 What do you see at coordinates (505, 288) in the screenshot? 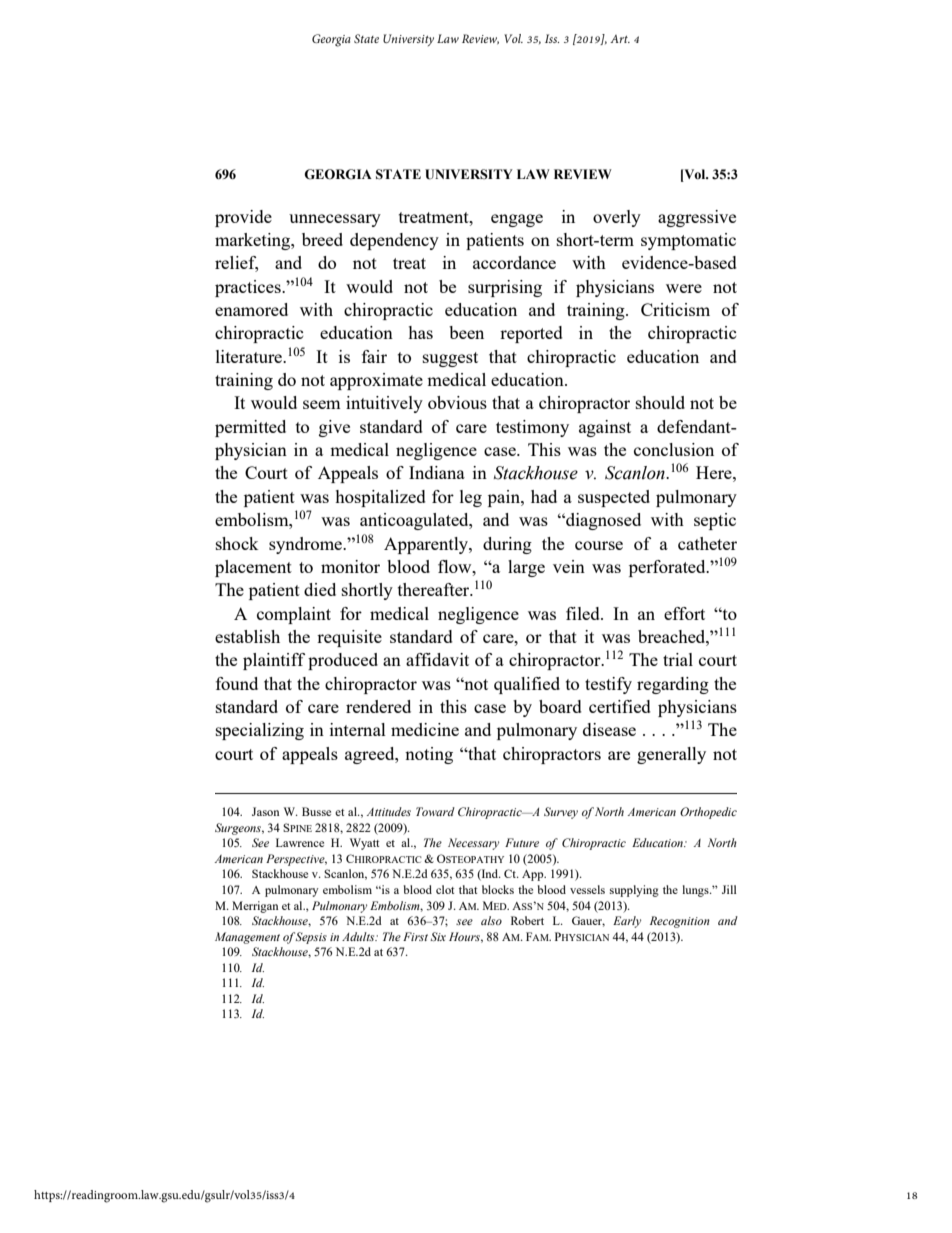
I see `surprising` at bounding box center [505, 288].
